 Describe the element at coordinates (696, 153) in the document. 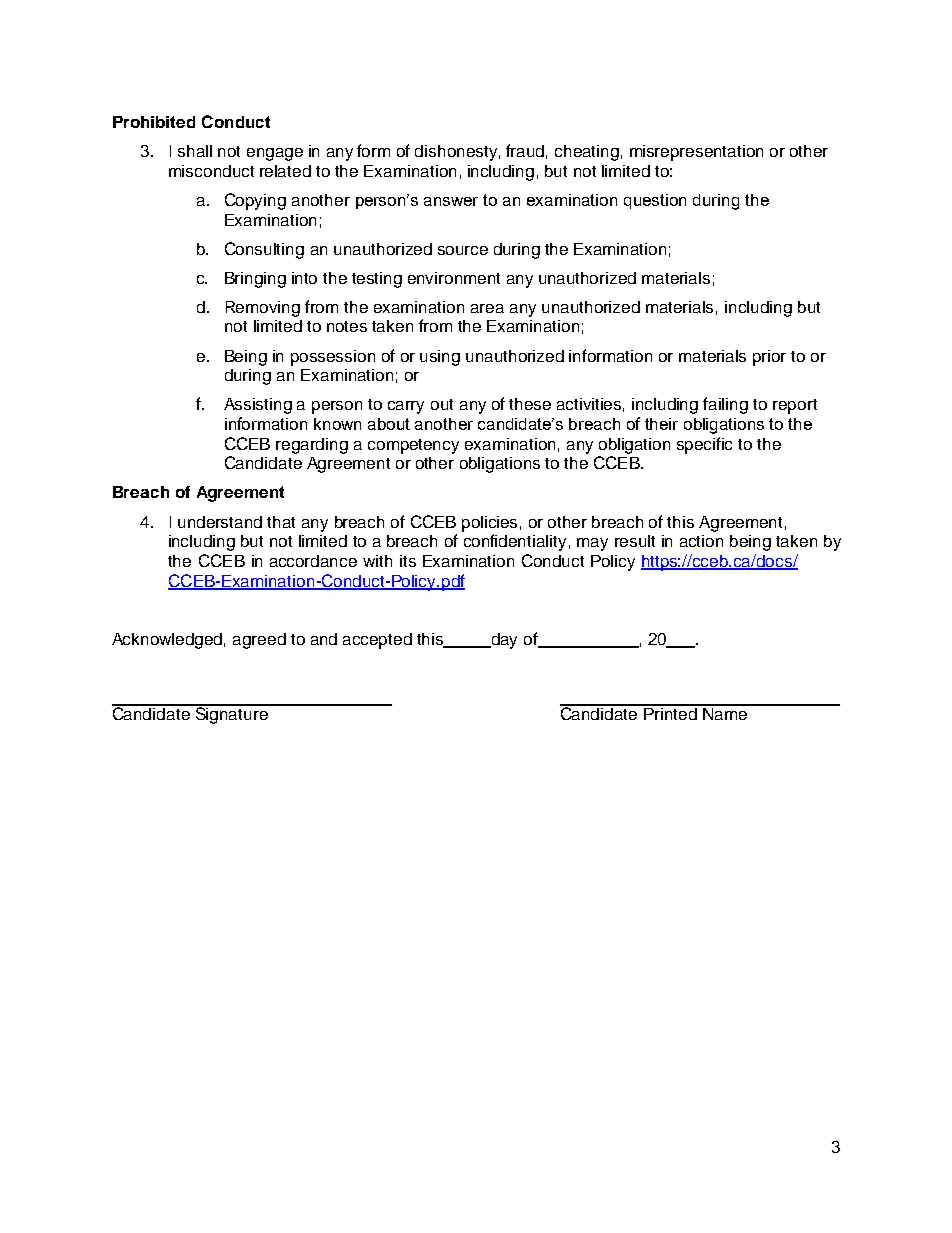

I see `misrepresentation` at that location.
